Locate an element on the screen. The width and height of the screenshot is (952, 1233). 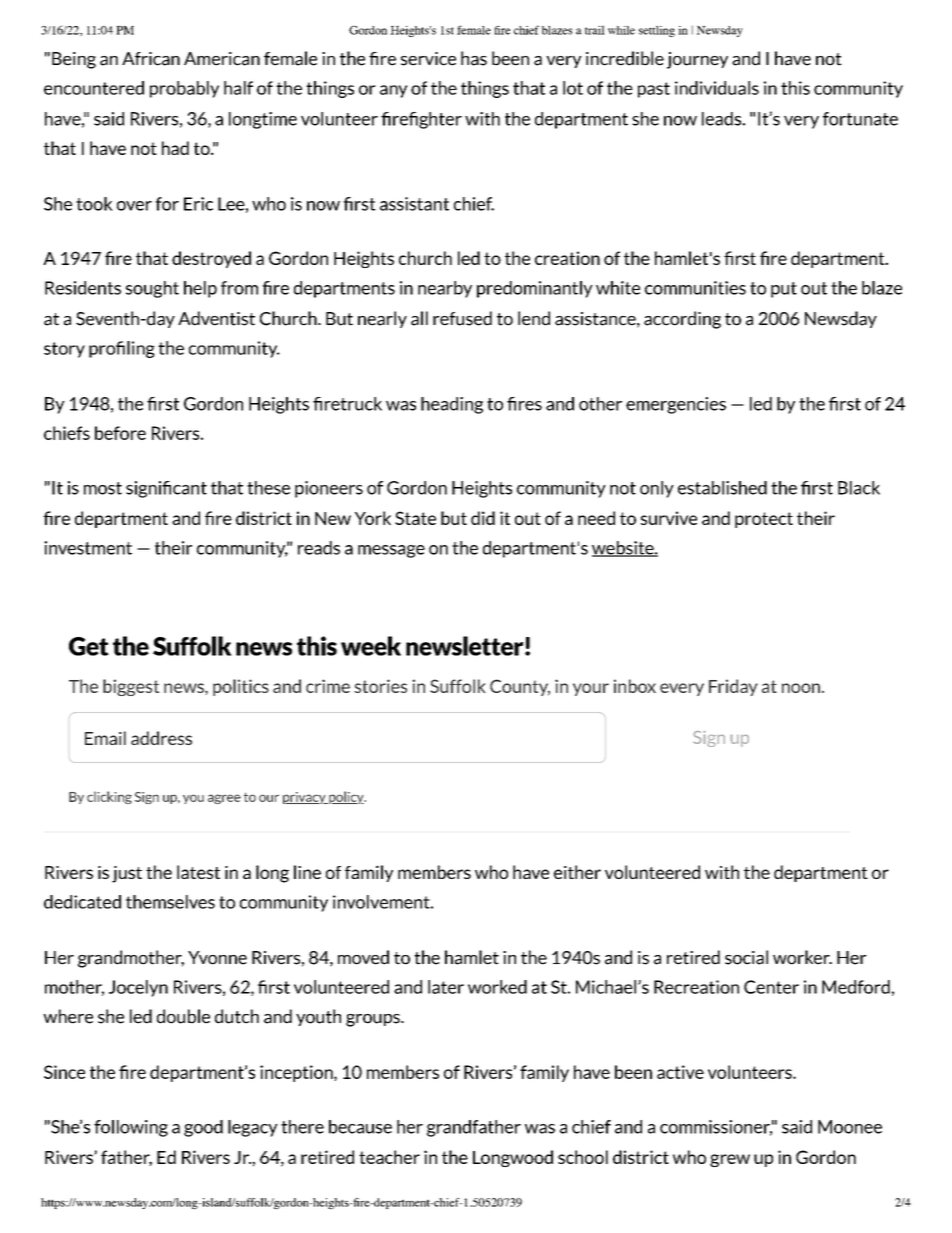
sought is located at coordinates (152, 289).
